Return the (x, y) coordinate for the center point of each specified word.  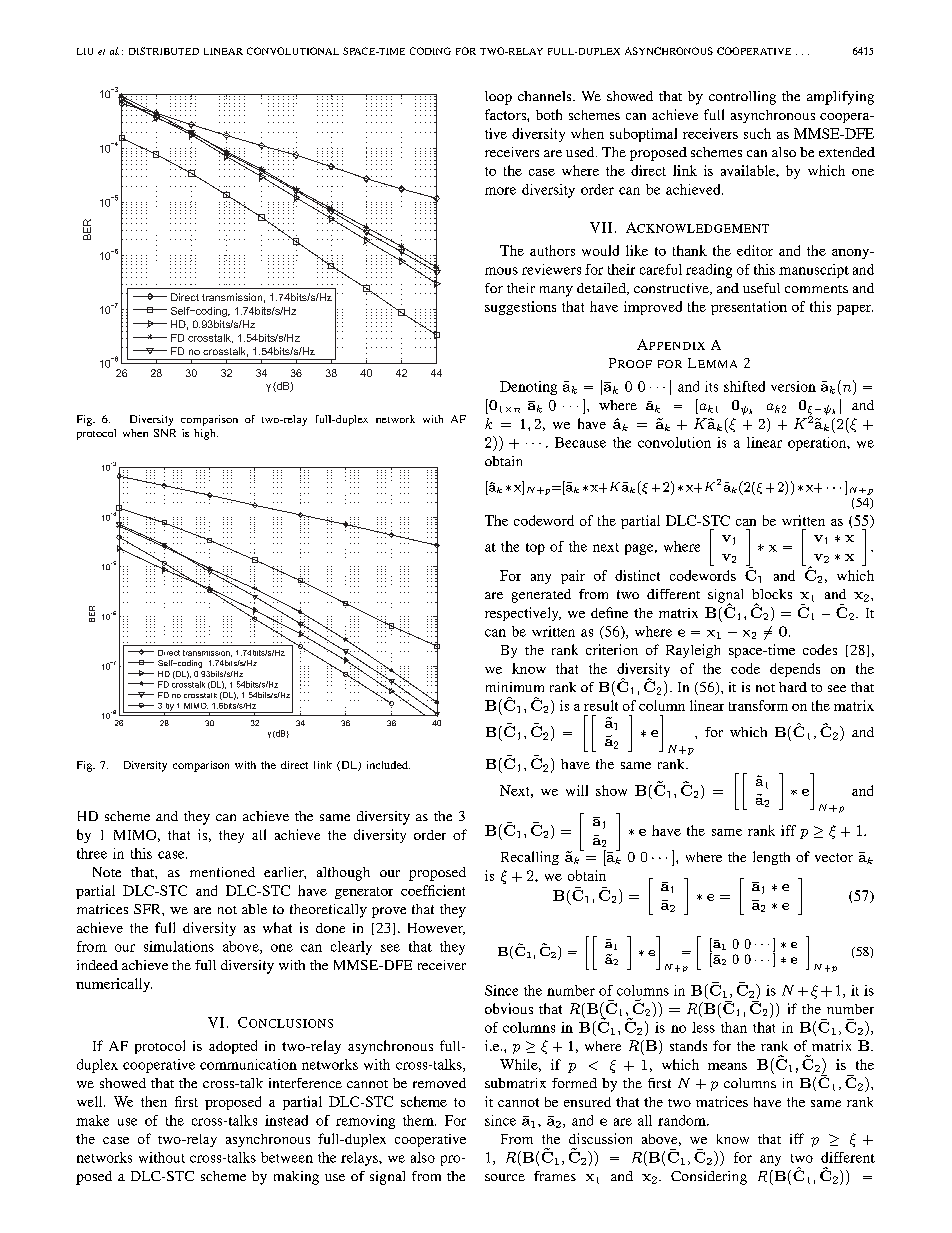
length (771, 858)
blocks (772, 594)
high (206, 434)
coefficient (433, 890)
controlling (742, 98)
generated (541, 596)
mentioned (222, 872)
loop (498, 98)
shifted (744, 386)
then (154, 1101)
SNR (165, 433)
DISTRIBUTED (164, 51)
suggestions (520, 308)
